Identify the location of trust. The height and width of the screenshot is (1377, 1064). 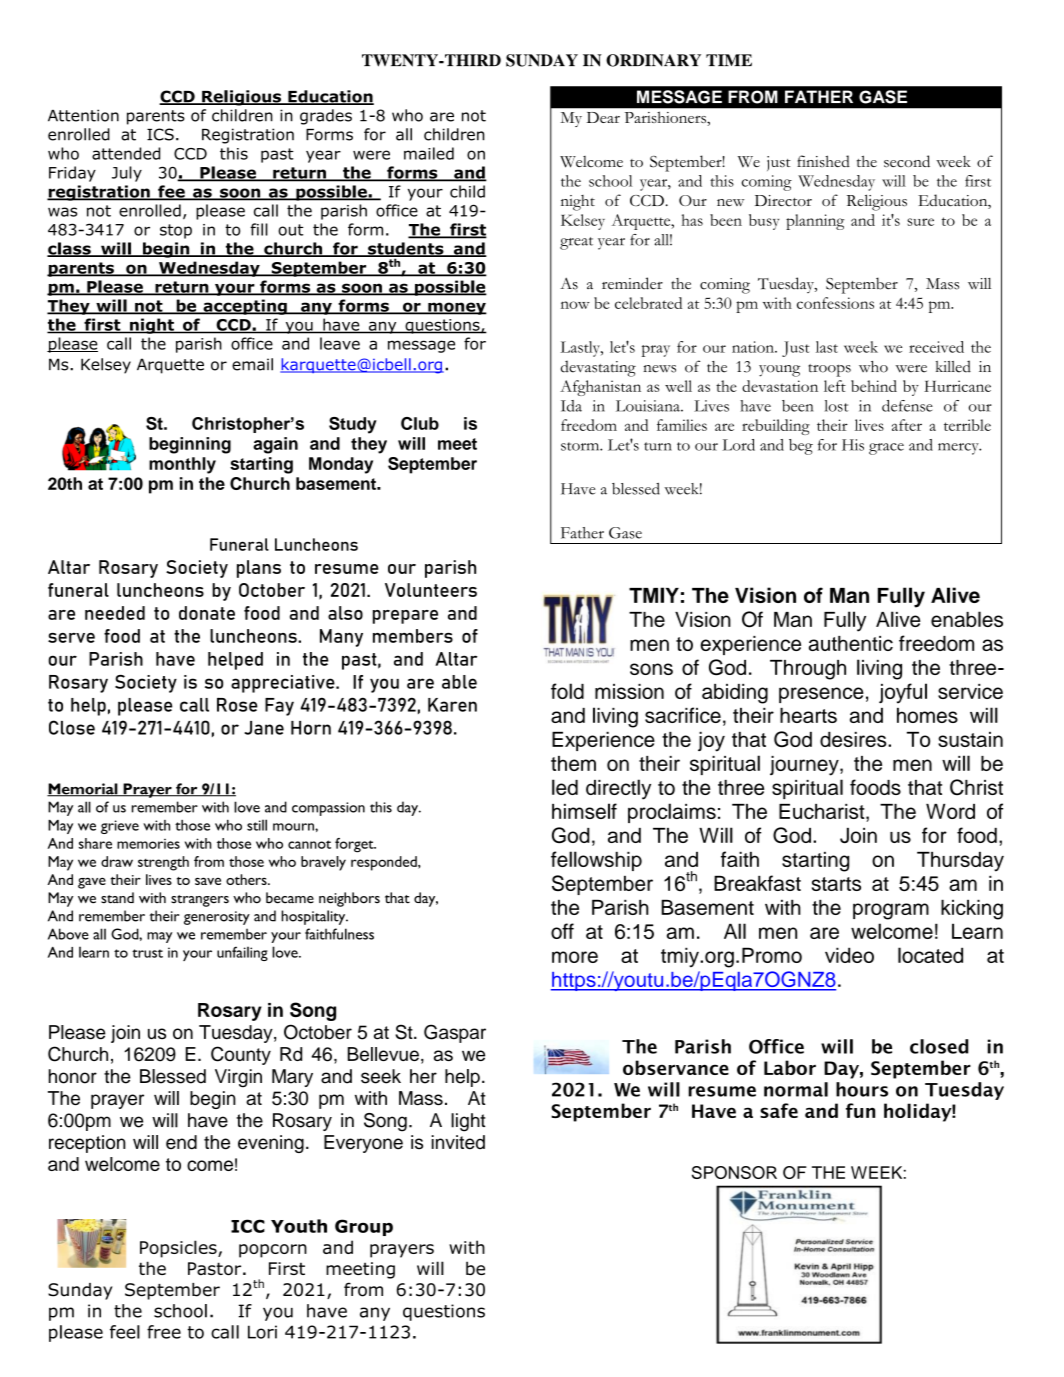
(147, 953).
